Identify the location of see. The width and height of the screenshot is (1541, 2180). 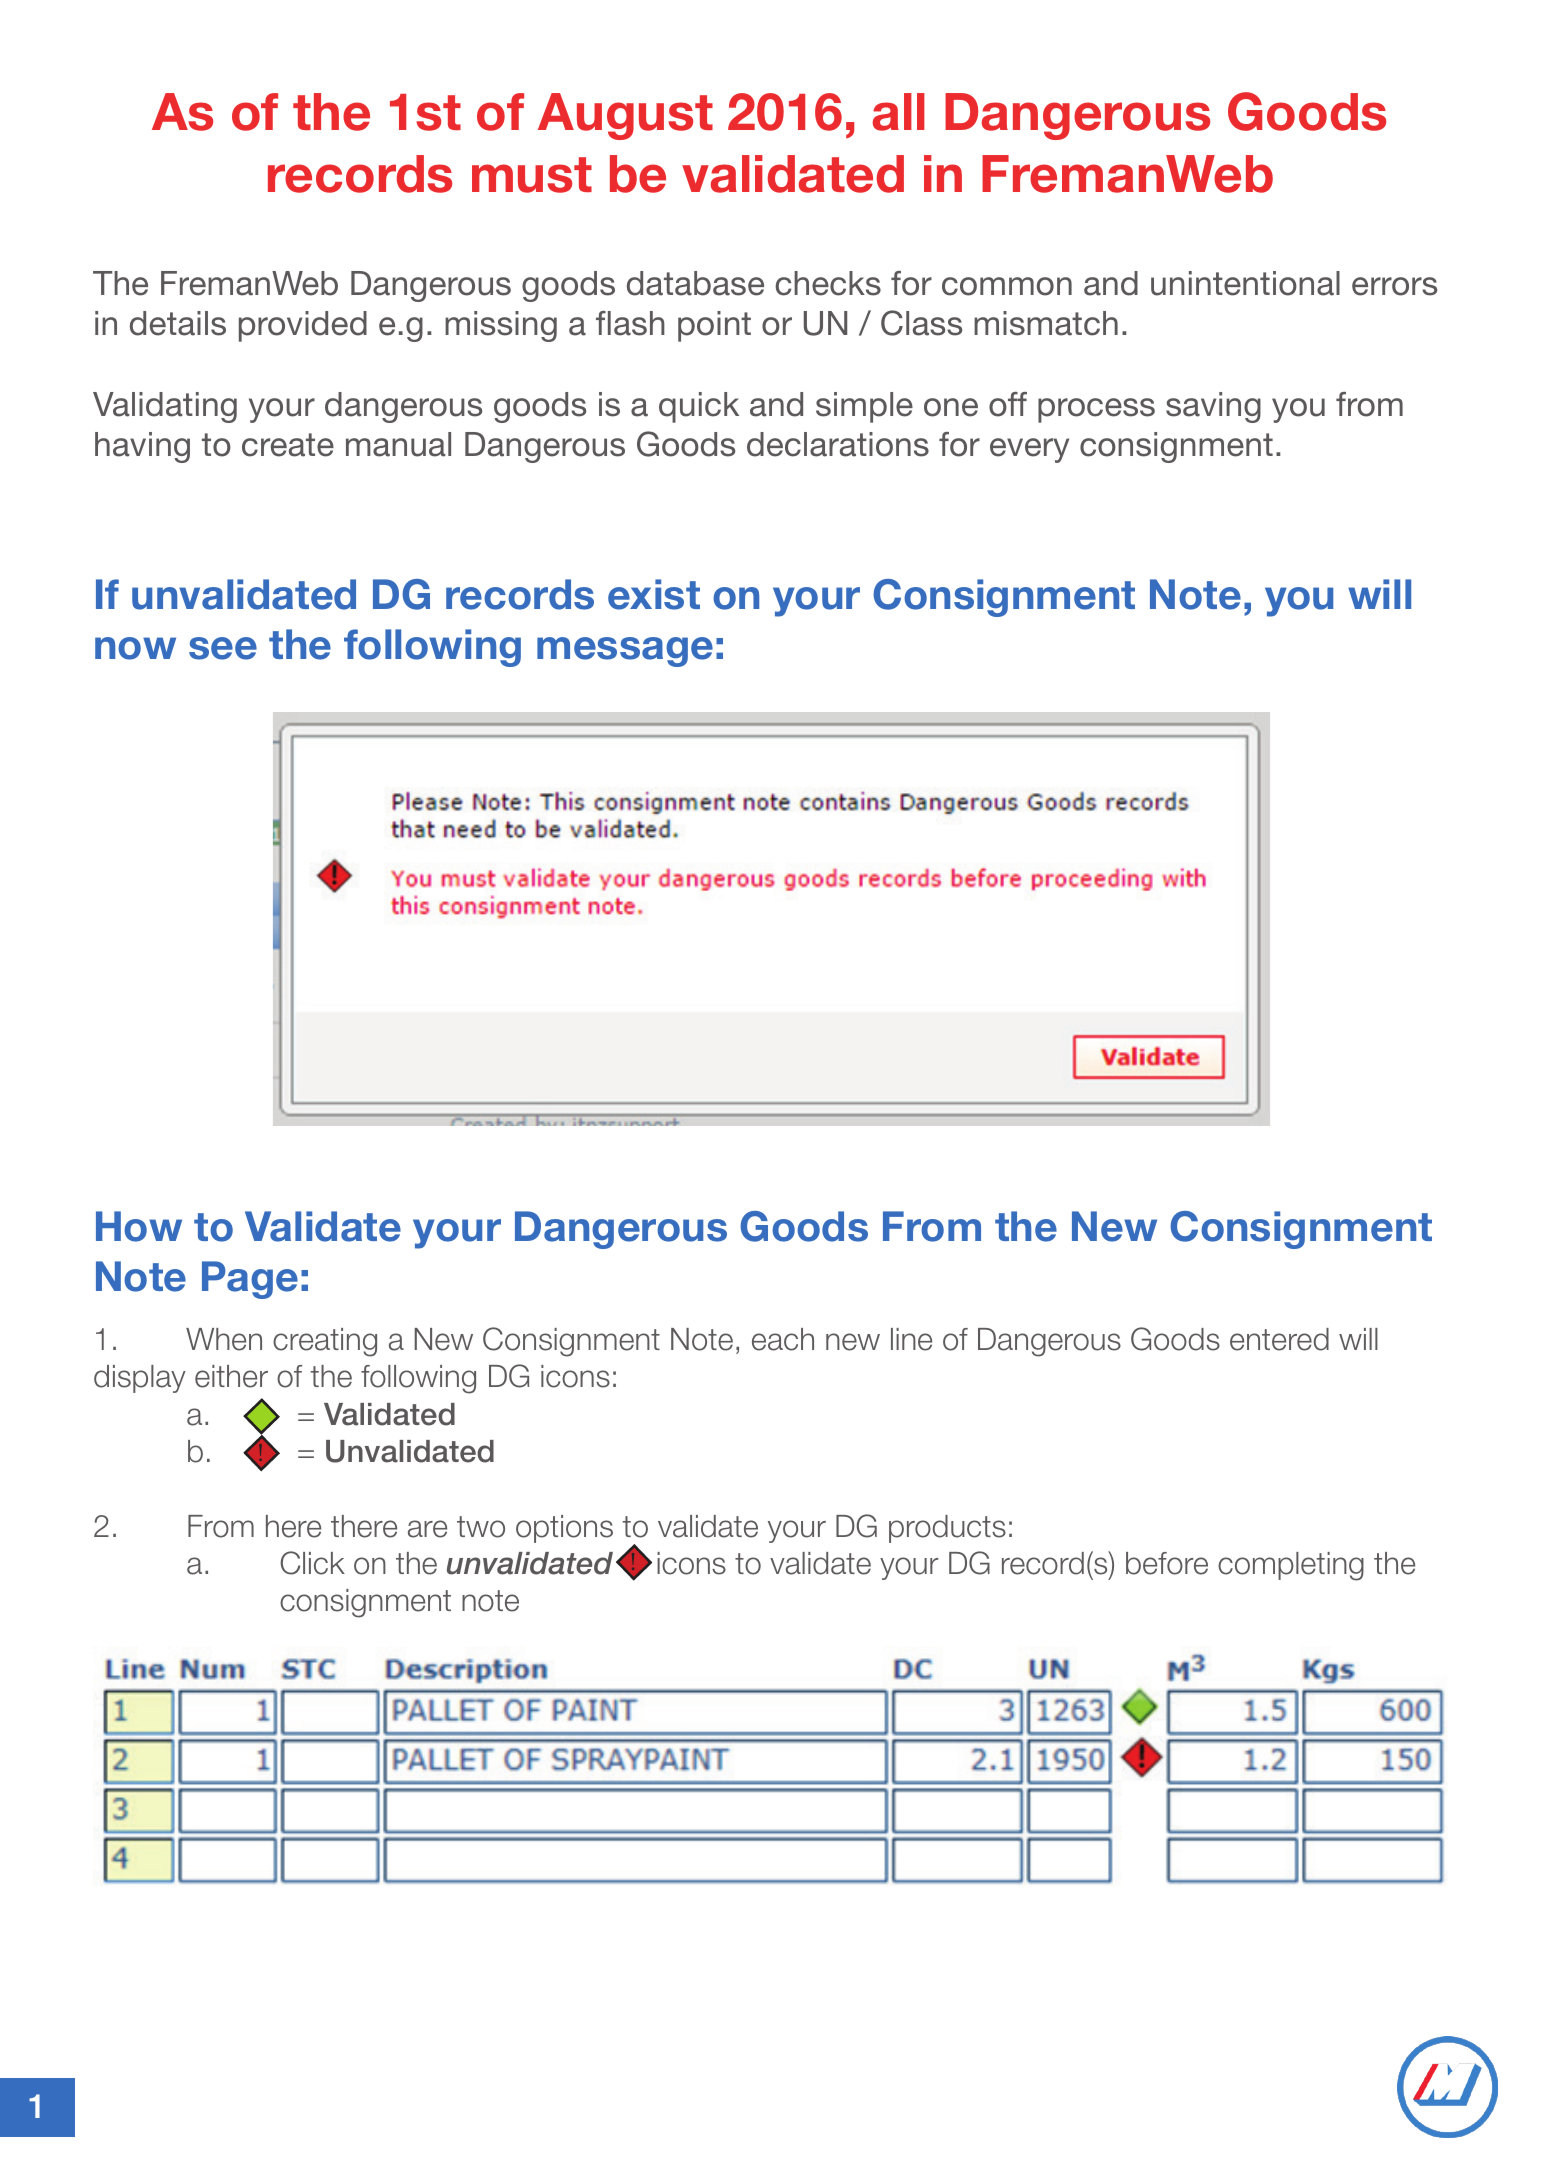
(223, 648).
